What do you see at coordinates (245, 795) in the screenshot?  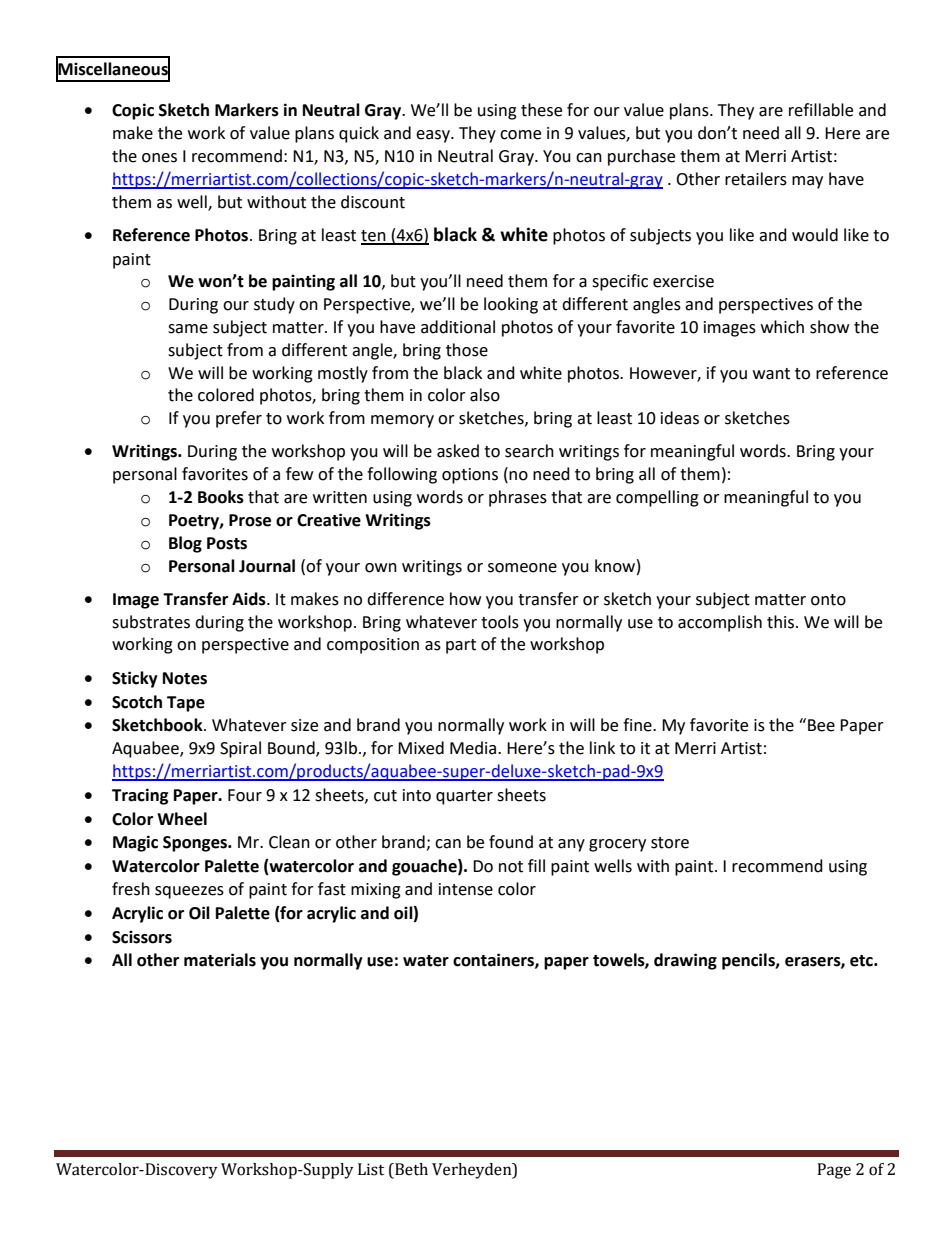 I see `Four` at bounding box center [245, 795].
